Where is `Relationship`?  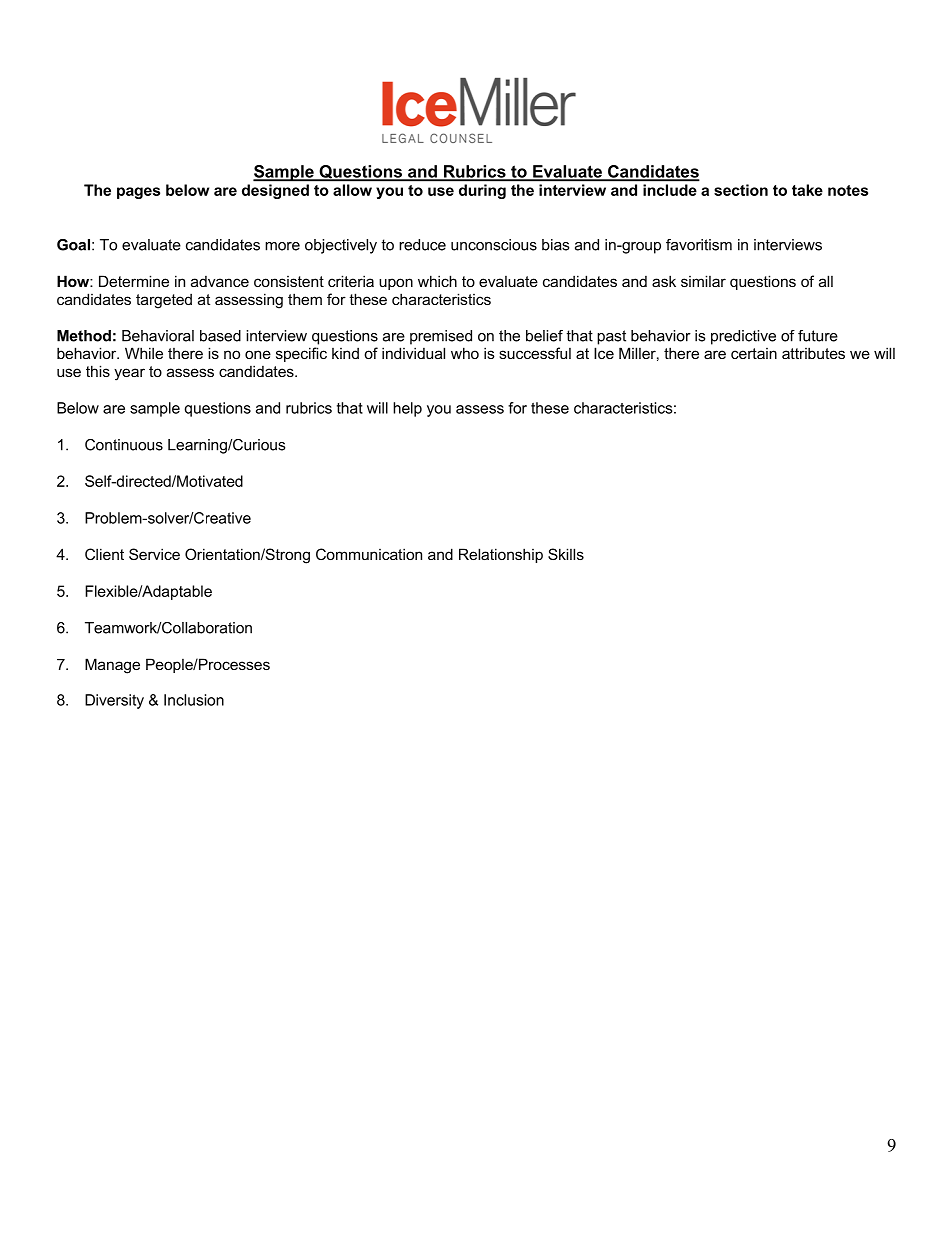
Relationship is located at coordinates (501, 555).
